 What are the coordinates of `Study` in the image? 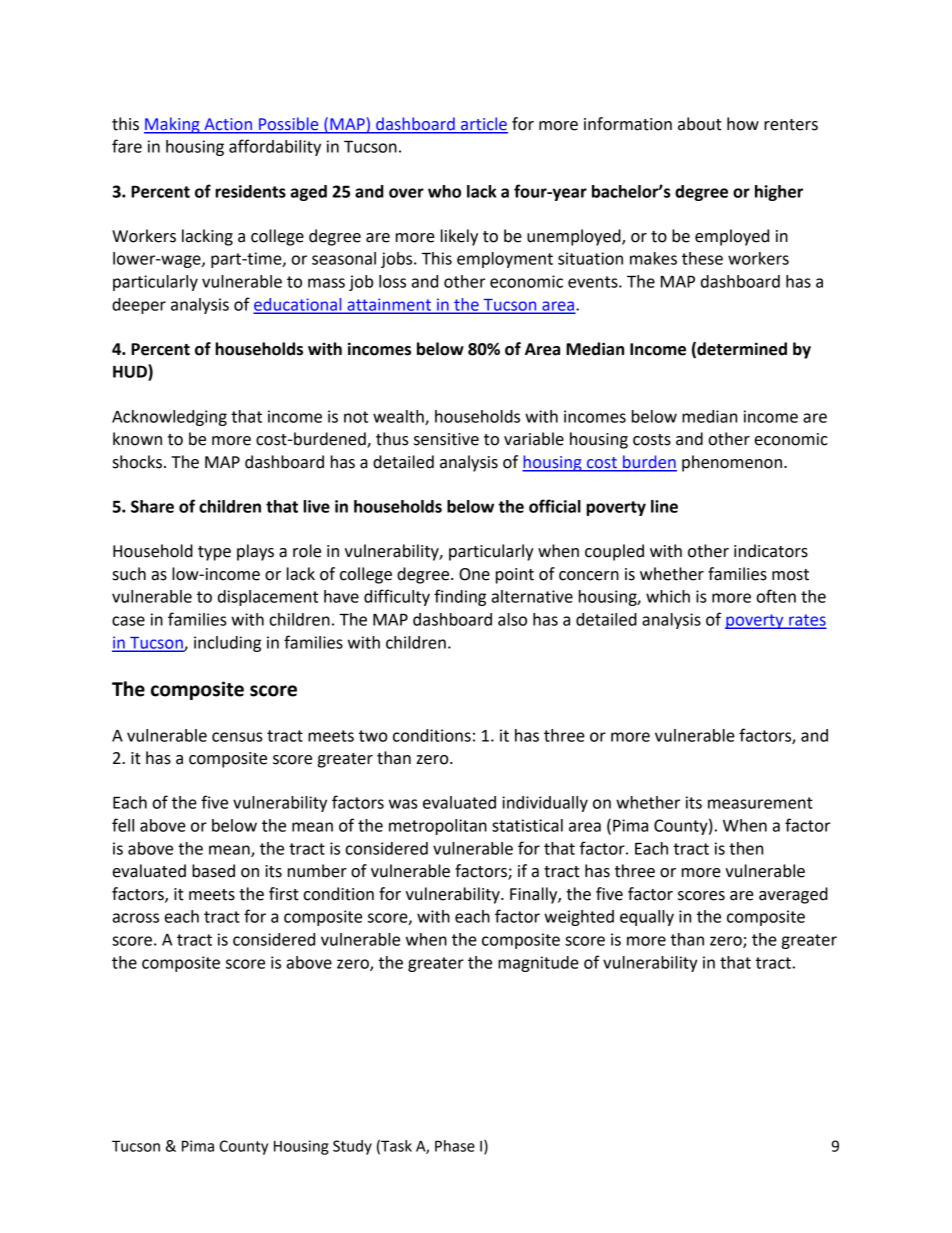 It's located at (352, 1147).
